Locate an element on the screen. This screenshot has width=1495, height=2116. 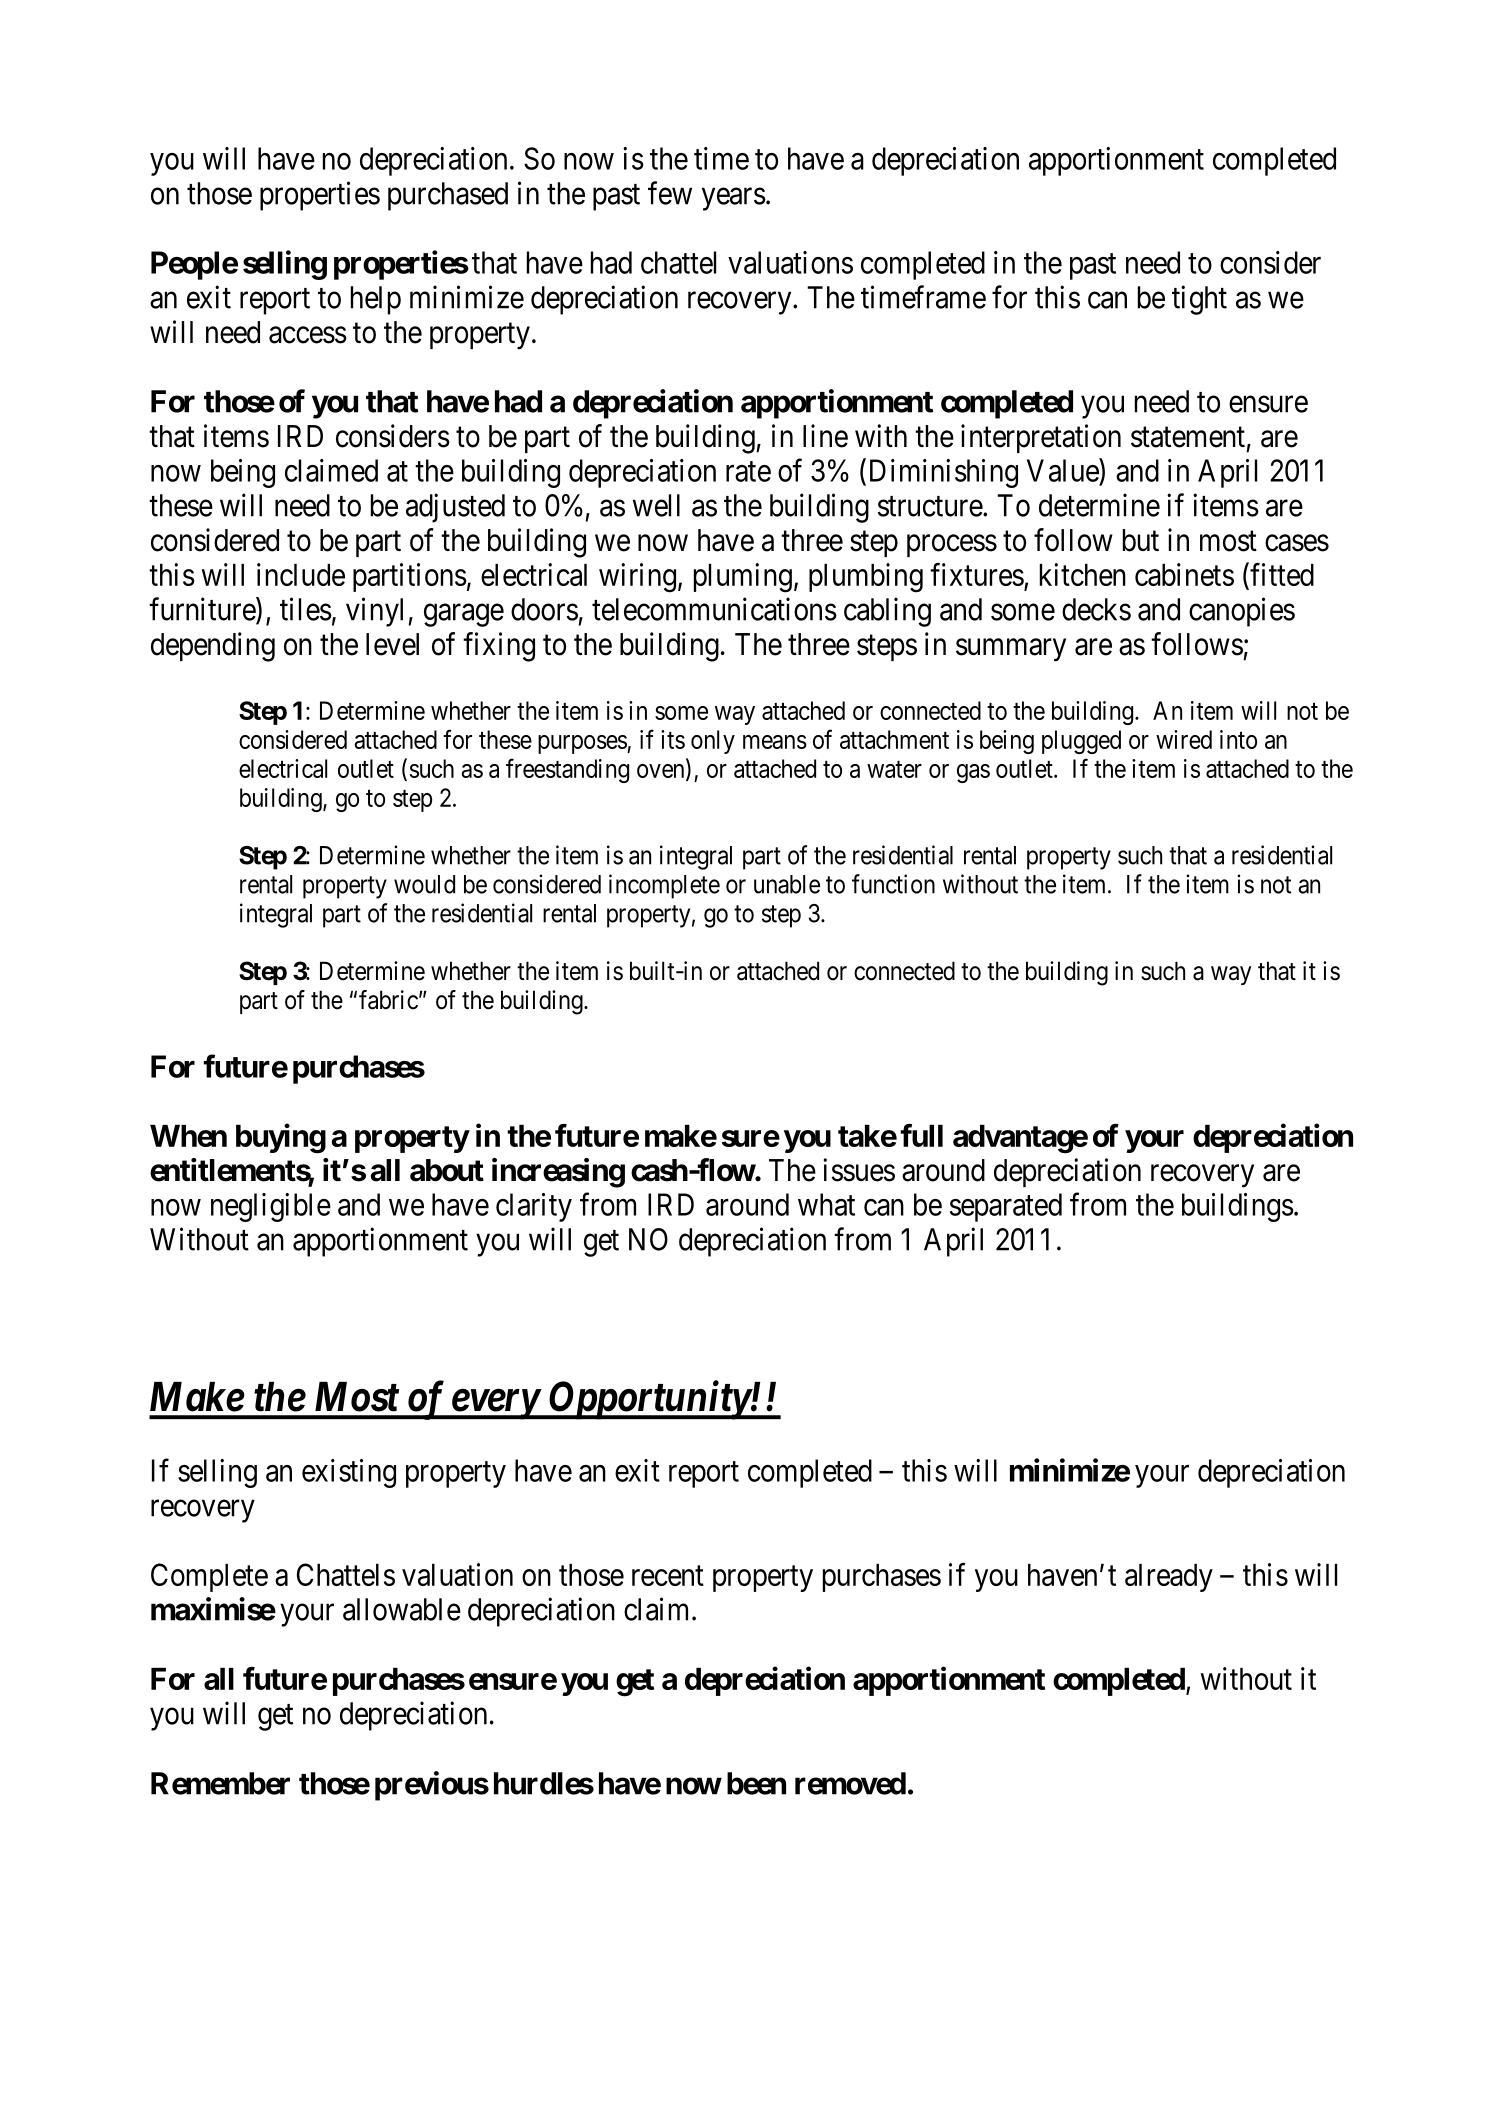
tight is located at coordinates (1199, 300).
